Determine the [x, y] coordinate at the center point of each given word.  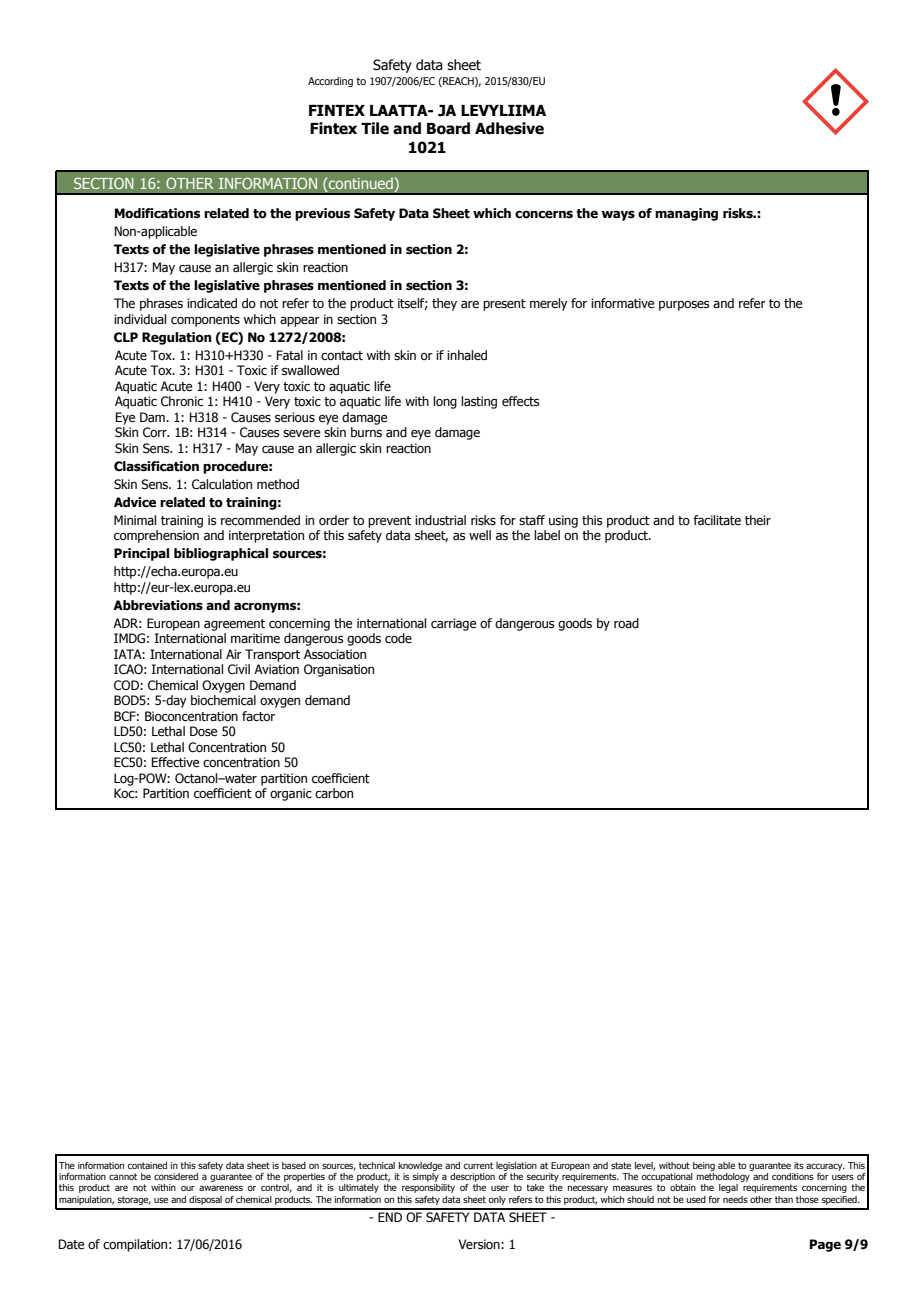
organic [291, 794]
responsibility [428, 1188]
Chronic [182, 401]
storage [134, 1200]
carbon [334, 793]
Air [234, 654]
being [704, 1166]
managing [686, 214]
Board [448, 128]
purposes [684, 306]
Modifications [157, 213]
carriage [453, 624]
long [445, 402]
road [626, 623]
